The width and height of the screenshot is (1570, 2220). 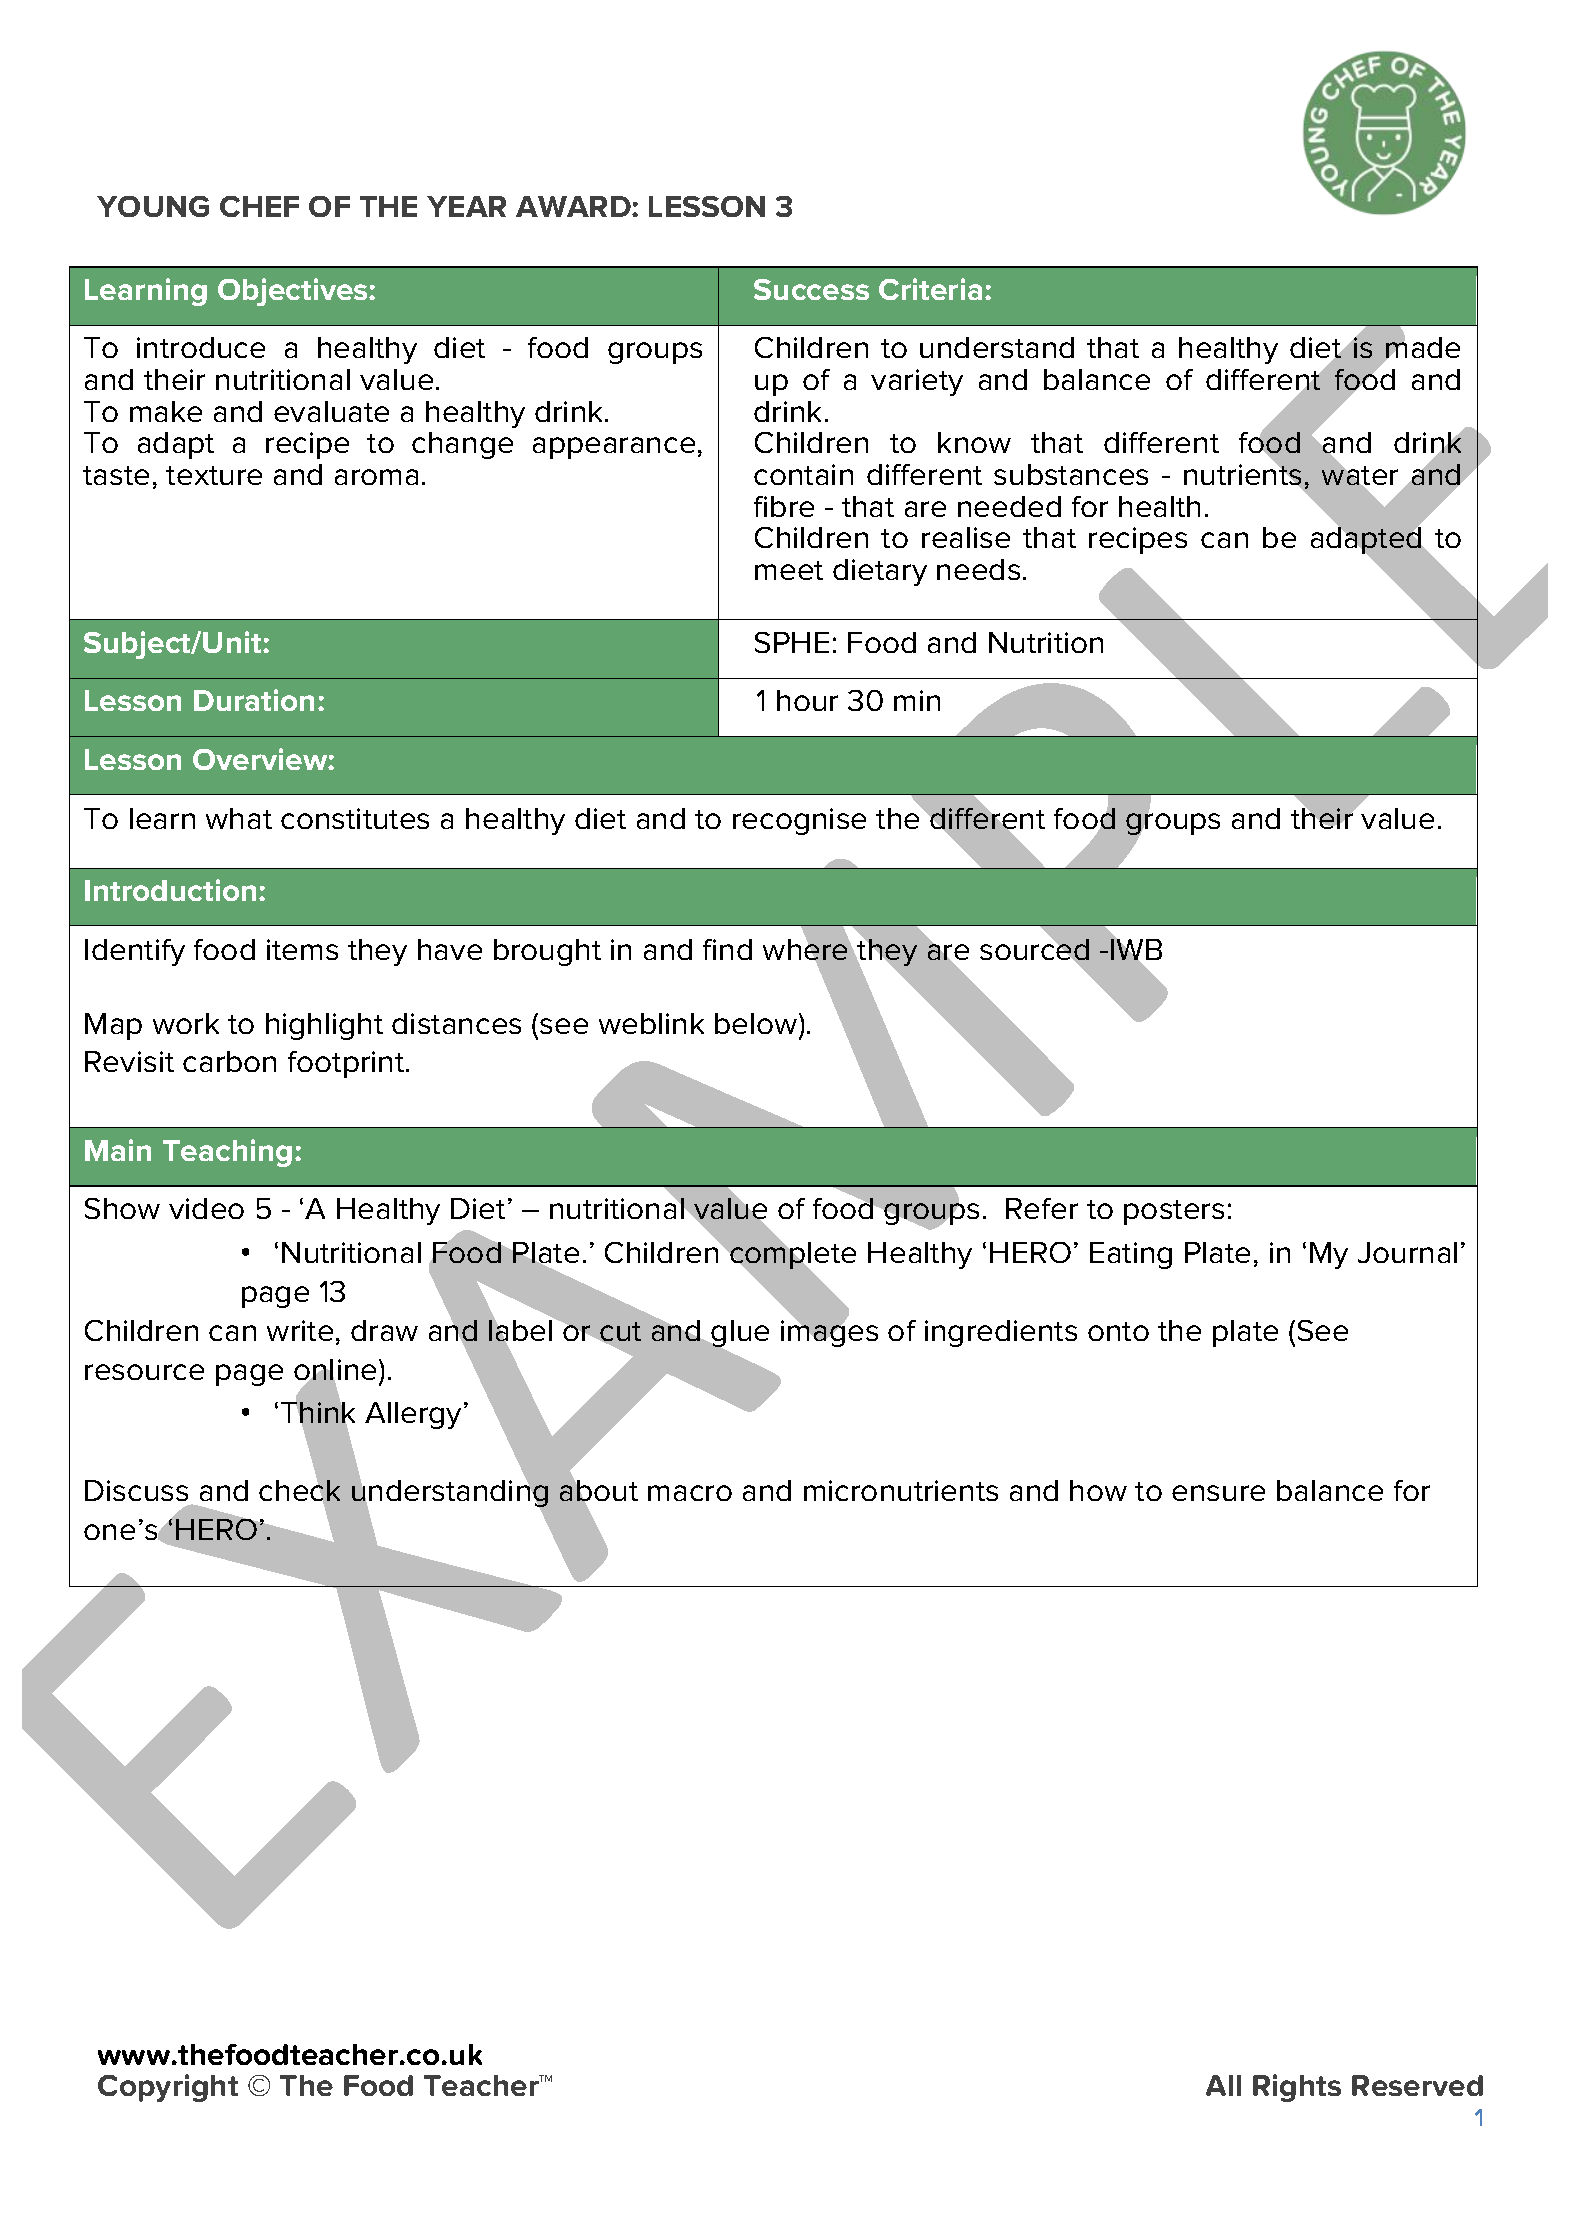 I want to click on ensure, so click(x=1218, y=1493).
